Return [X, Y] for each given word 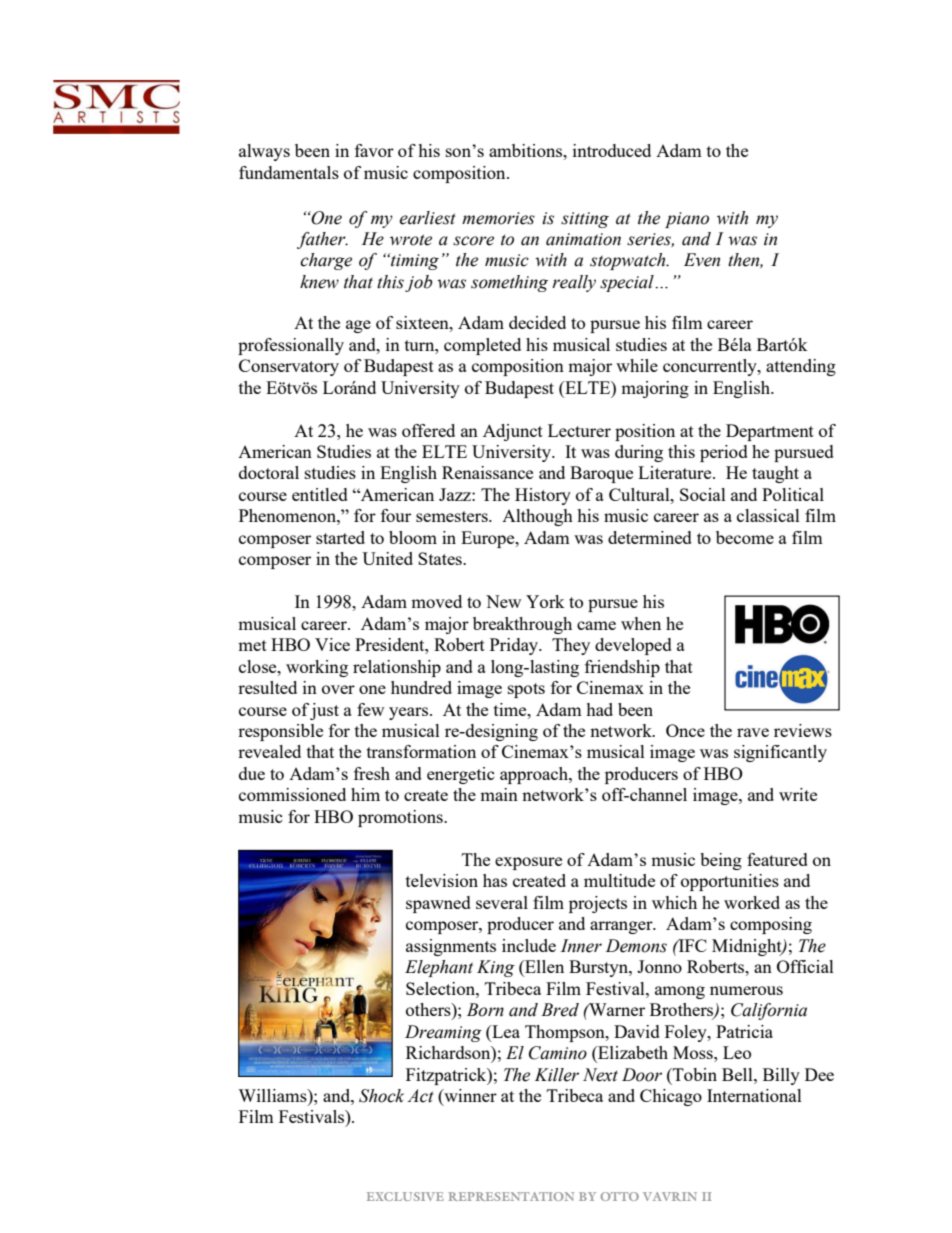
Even [702, 260]
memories [498, 218]
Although [537, 517]
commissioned [292, 794]
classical [768, 515]
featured [777, 859]
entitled [320, 494]
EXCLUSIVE [405, 1196]
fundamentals [289, 172]
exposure [528, 863]
